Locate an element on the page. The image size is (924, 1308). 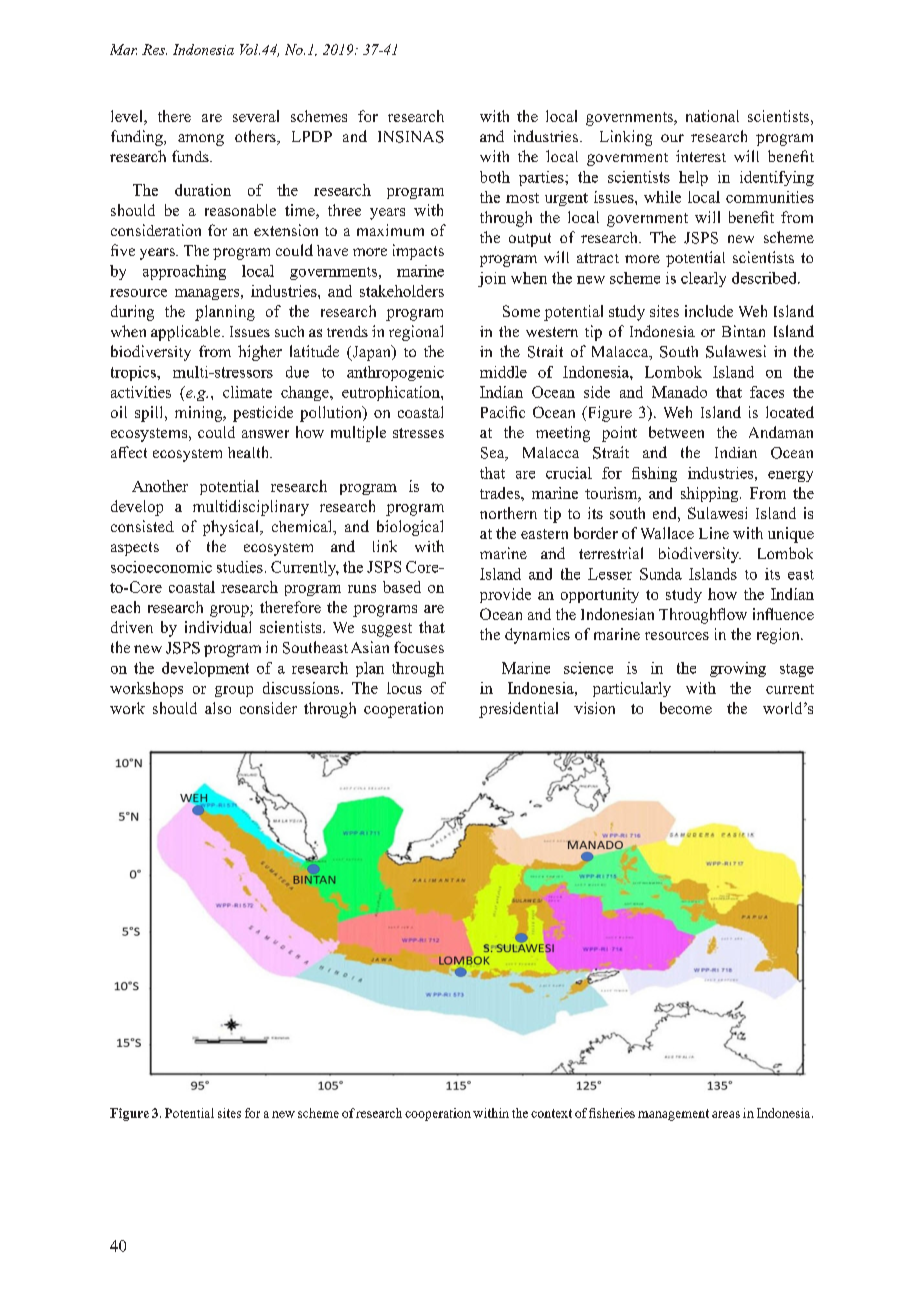
interest is located at coordinates (701, 156).
